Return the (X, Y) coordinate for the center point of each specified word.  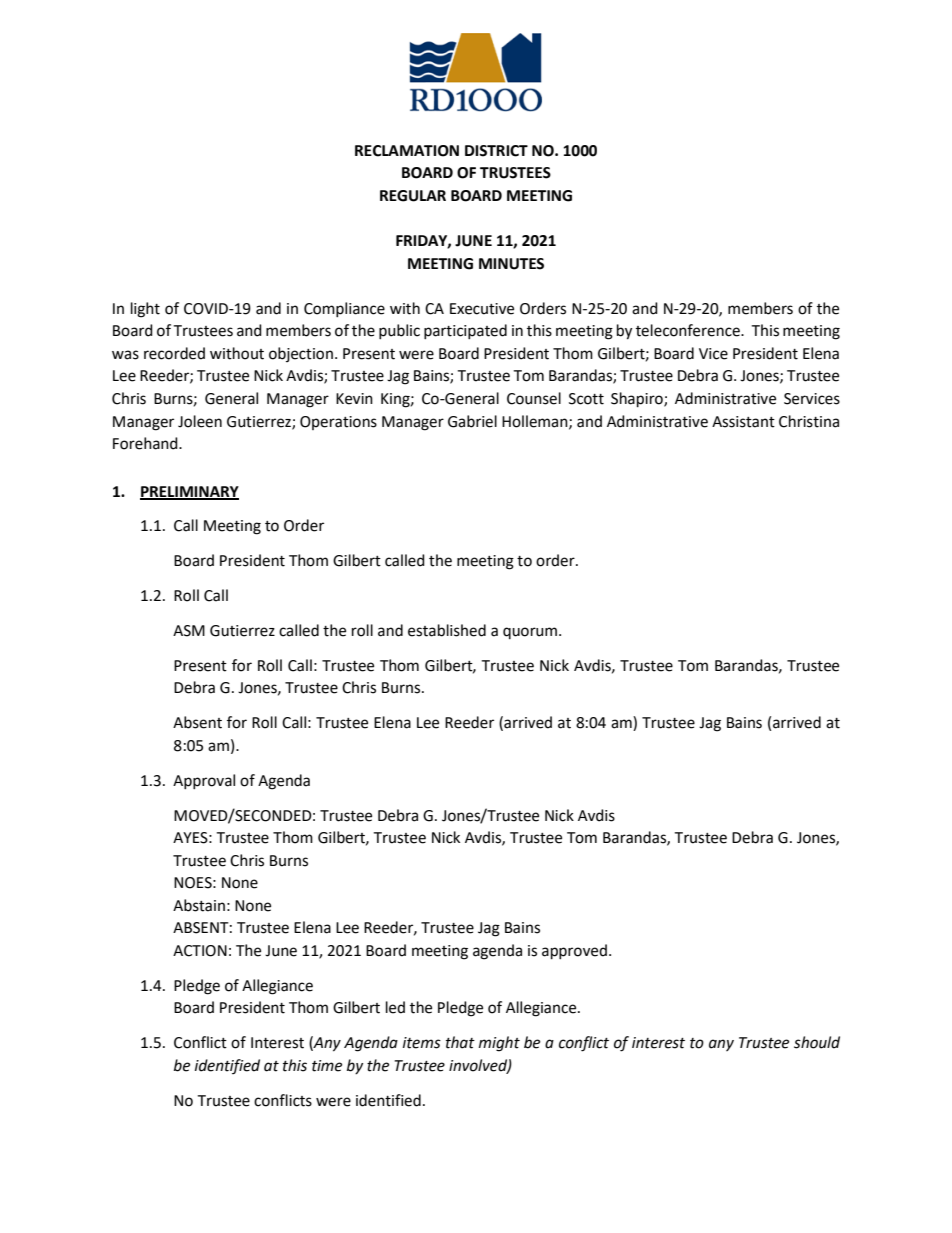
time (327, 1066)
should (817, 1042)
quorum (530, 633)
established (447, 630)
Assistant (743, 422)
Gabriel (472, 421)
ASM (189, 631)
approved (574, 952)
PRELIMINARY (189, 492)
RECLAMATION (407, 151)
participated (465, 331)
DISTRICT (496, 151)
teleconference (689, 330)
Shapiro (638, 400)
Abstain (199, 905)
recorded (174, 353)
